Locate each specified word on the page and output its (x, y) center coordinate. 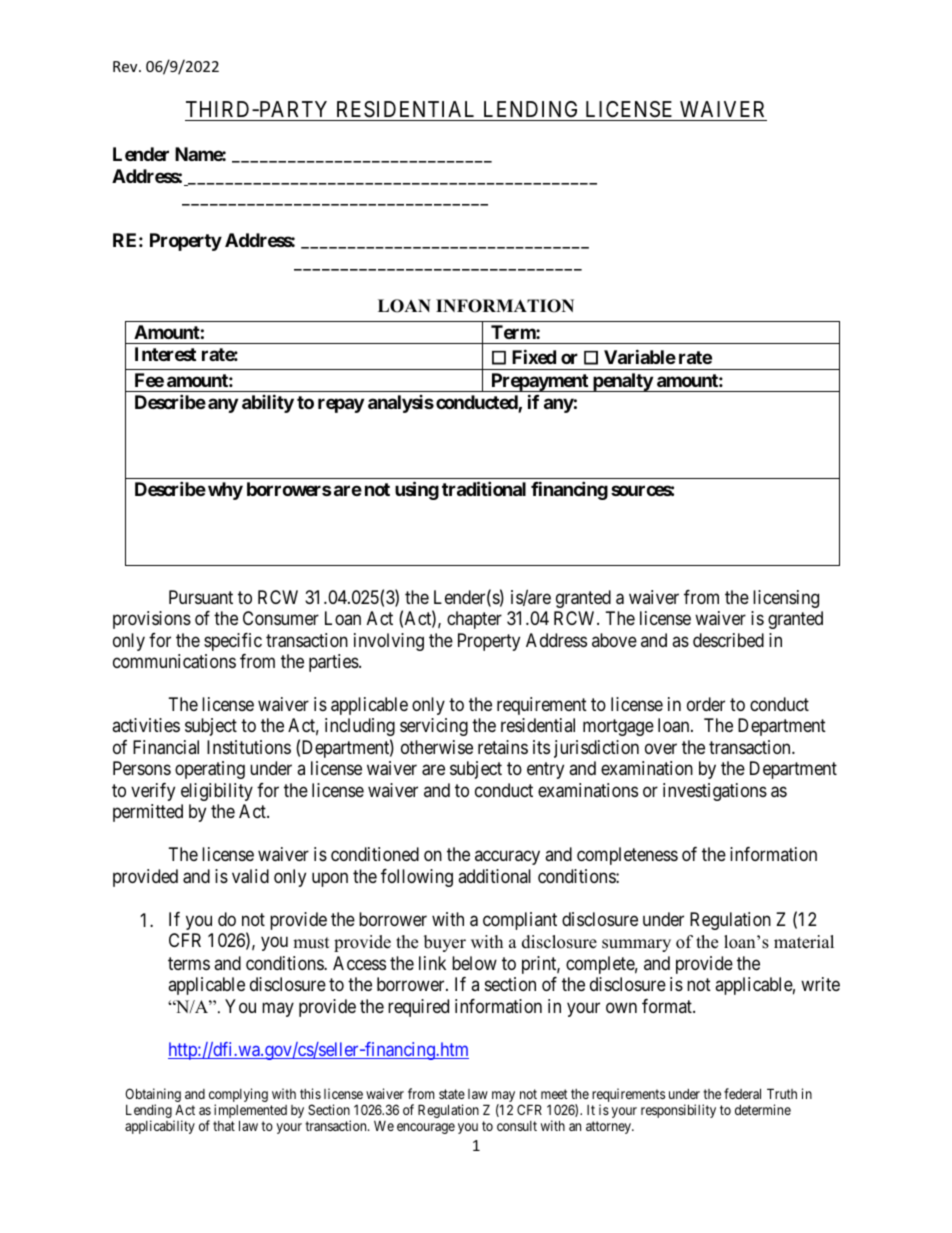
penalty (622, 382)
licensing (786, 599)
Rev (126, 66)
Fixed (534, 356)
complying (238, 1096)
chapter (474, 620)
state (452, 1094)
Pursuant (201, 597)
